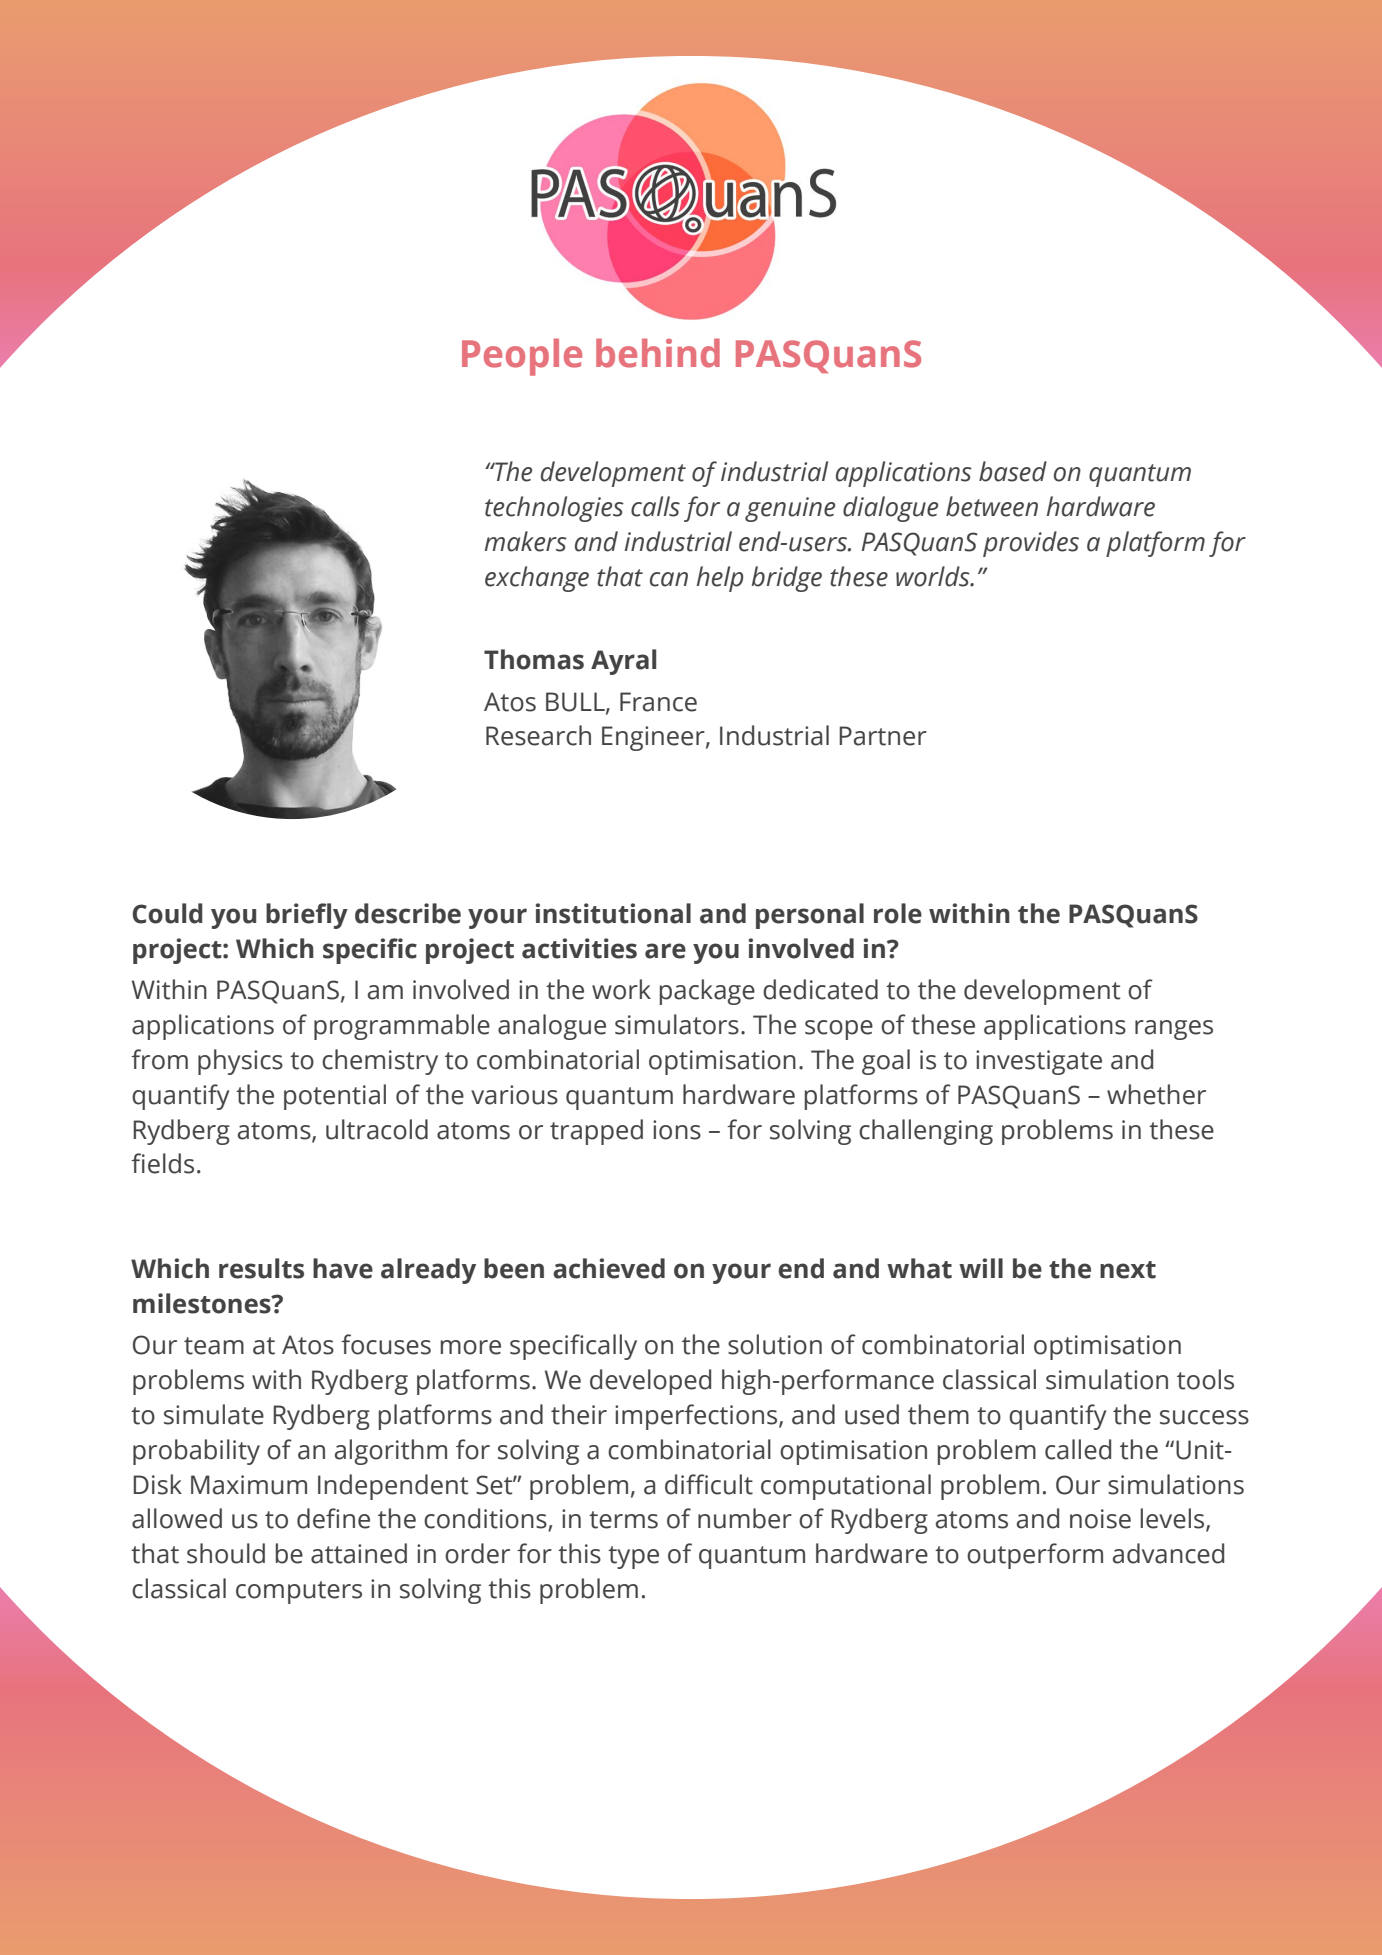  I want to click on outperform, so click(1035, 1556).
